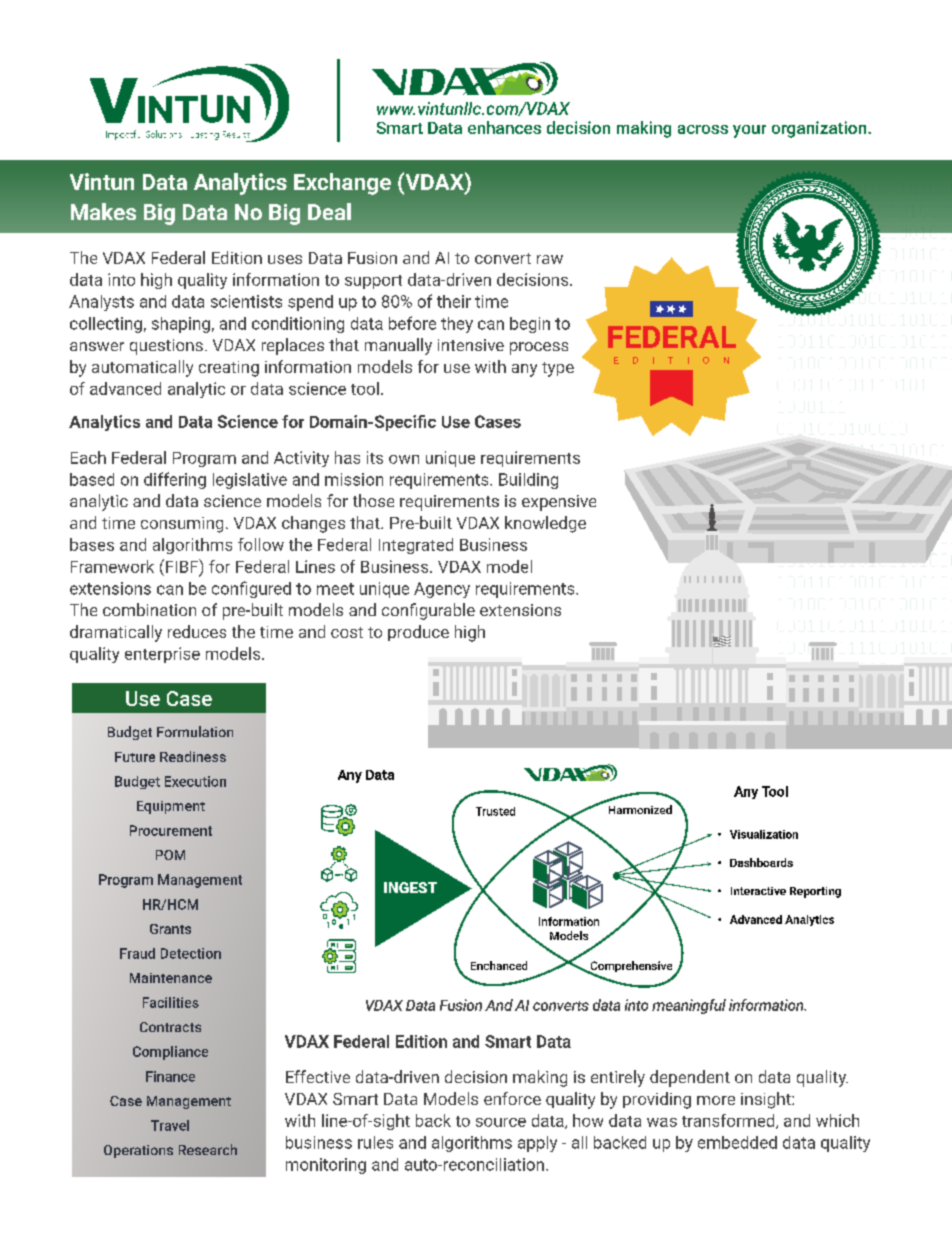  What do you see at coordinates (737, 1142) in the screenshot?
I see `embedded` at bounding box center [737, 1142].
